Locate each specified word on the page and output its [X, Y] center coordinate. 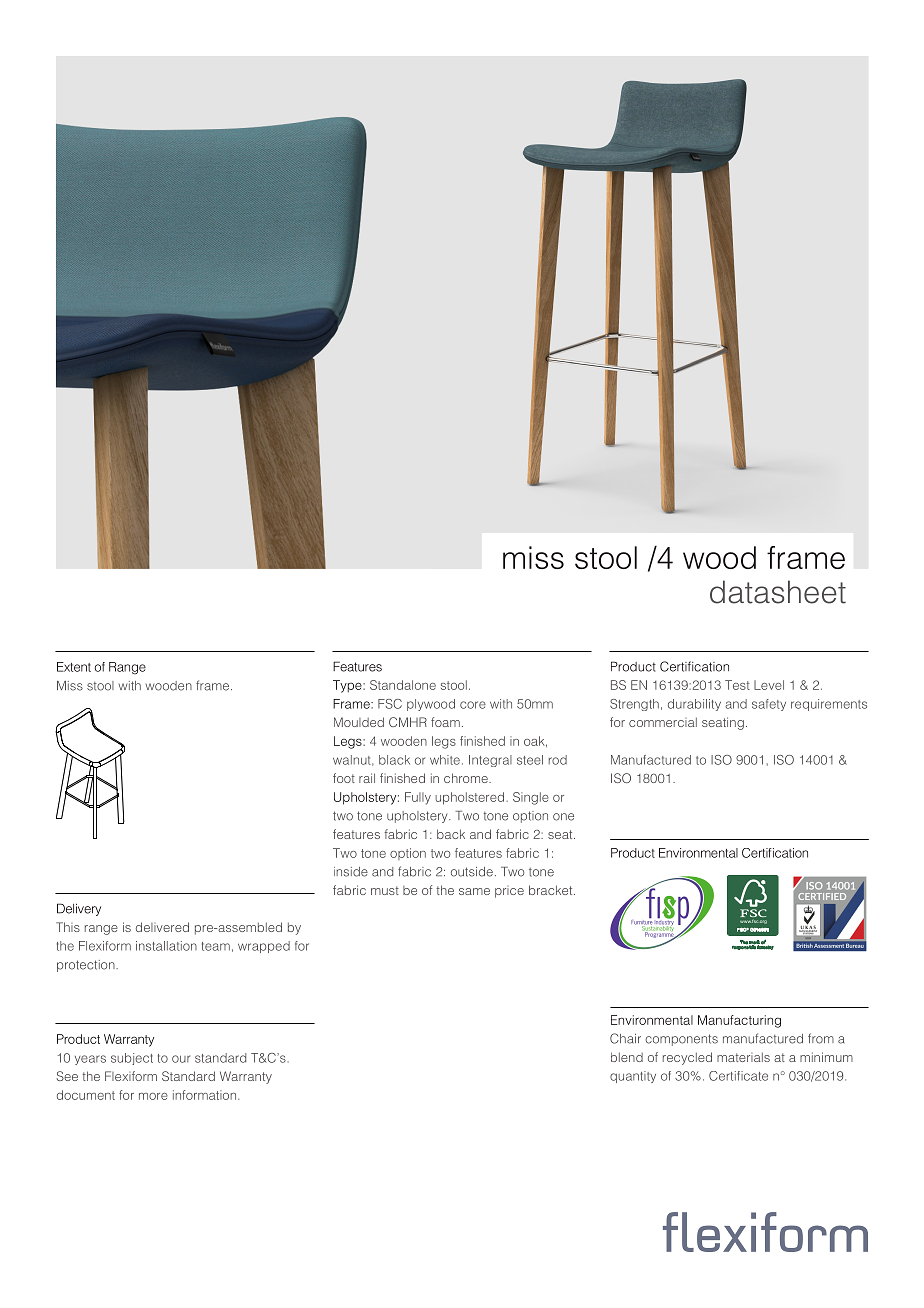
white [445, 760]
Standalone [403, 685]
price [509, 892]
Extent [74, 667]
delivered [162, 927]
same [474, 891]
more [153, 1096]
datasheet [778, 592]
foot [344, 778]
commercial [663, 722]
